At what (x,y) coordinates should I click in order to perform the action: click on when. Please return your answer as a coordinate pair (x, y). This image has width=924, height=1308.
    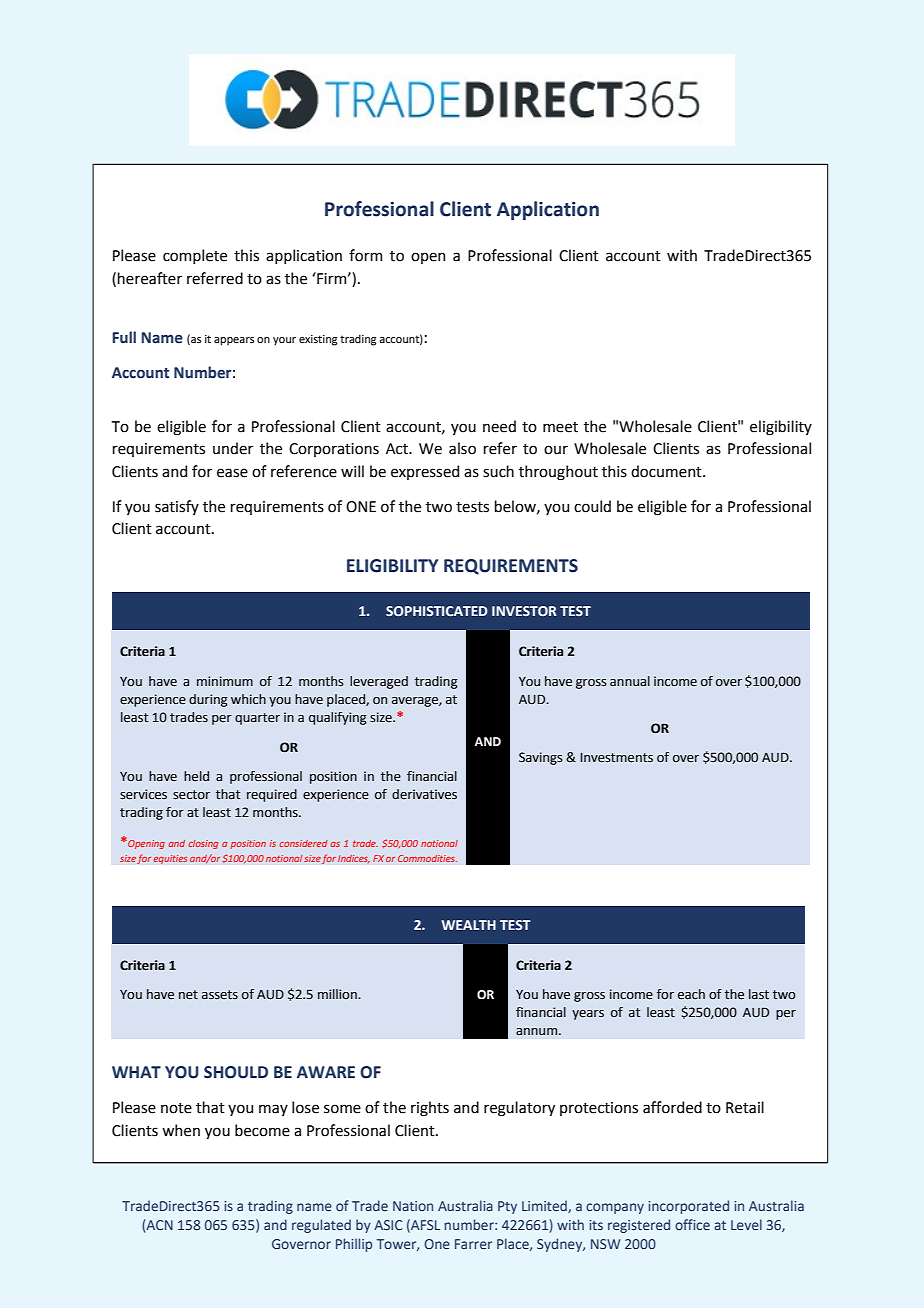
    Looking at the image, I should click on (181, 1130).
